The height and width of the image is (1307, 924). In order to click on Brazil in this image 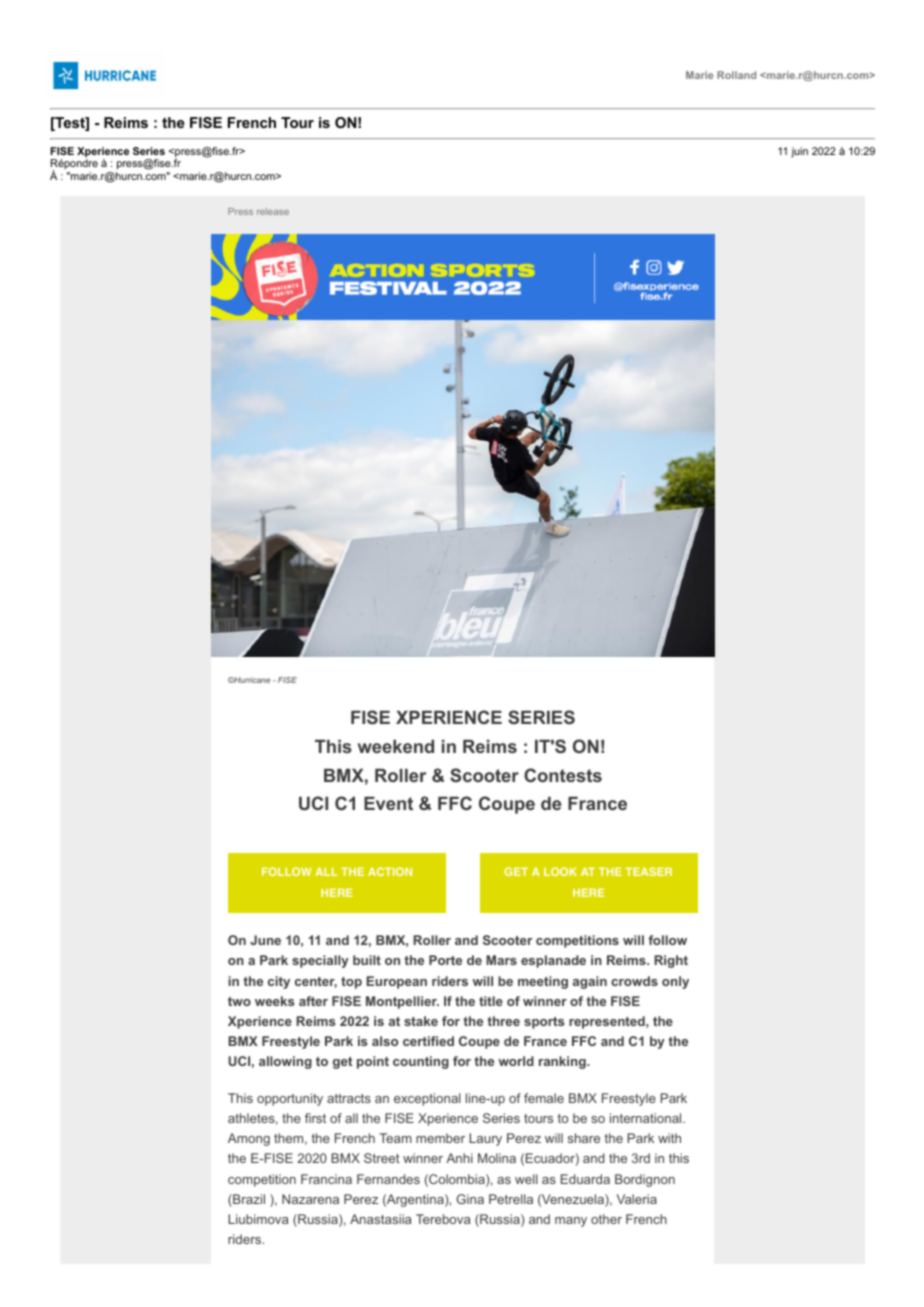, I will do `click(248, 1200)`.
